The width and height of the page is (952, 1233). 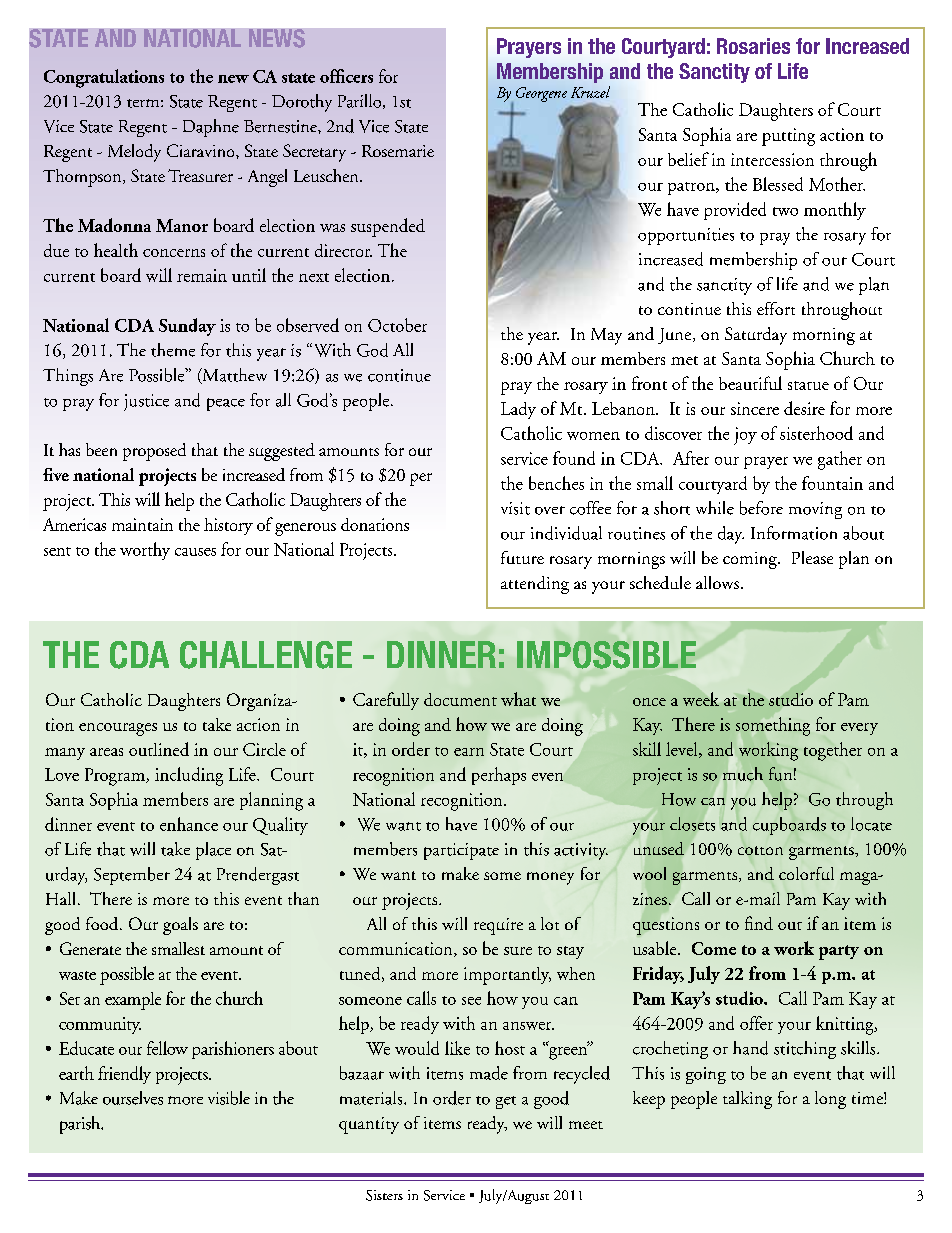 What do you see at coordinates (535, 585) in the page?
I see `attending` at bounding box center [535, 585].
